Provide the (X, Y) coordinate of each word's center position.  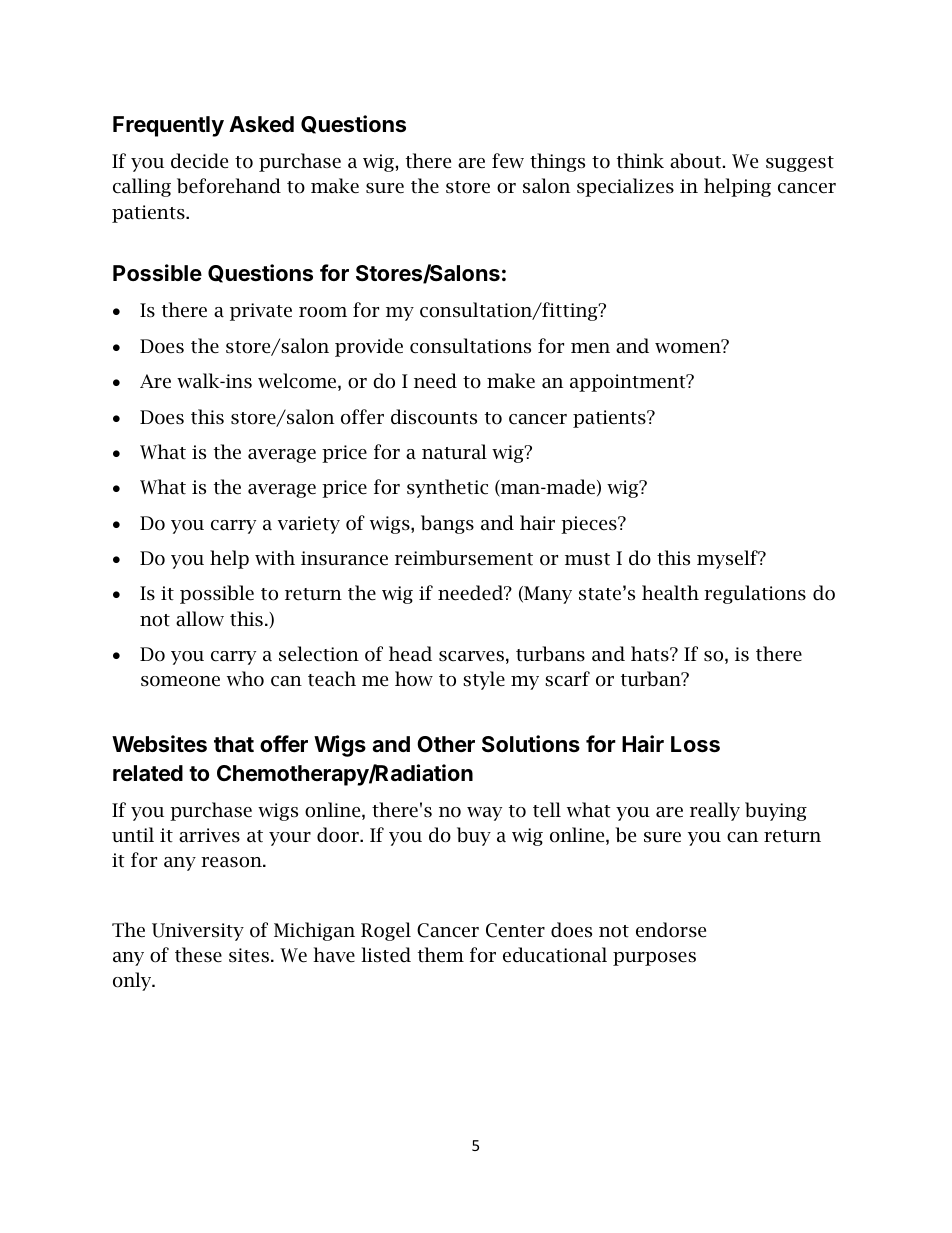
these (198, 955)
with (275, 557)
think (640, 161)
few (508, 160)
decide (199, 161)
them (441, 955)
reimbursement (464, 558)
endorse (671, 930)
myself (728, 559)
